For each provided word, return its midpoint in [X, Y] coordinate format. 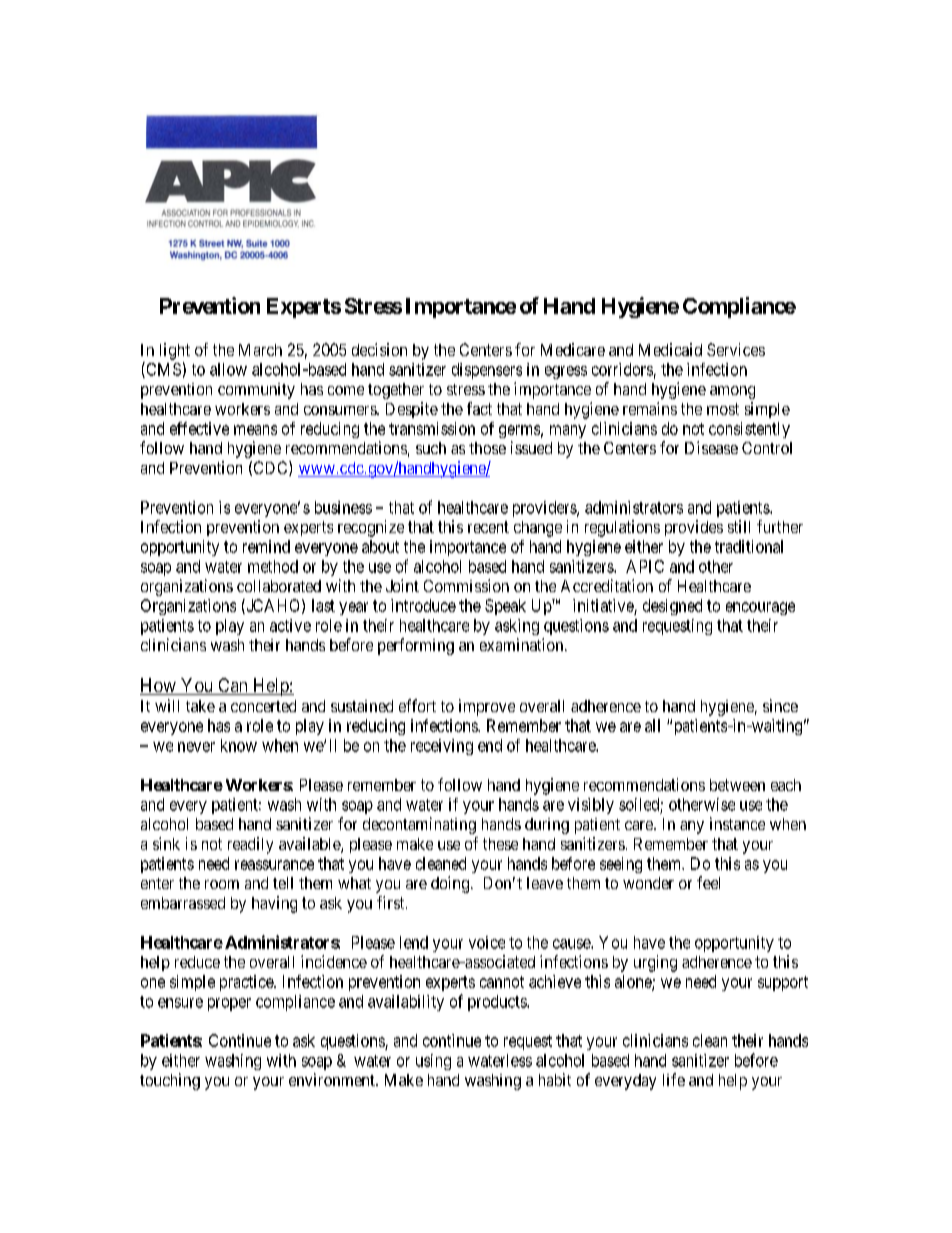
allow [228, 369]
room [222, 884]
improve [487, 707]
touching [170, 1081]
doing [450, 884]
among [732, 392]
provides [694, 528]
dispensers [487, 371]
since [780, 705]
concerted [263, 706]
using [433, 1062]
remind [266, 546]
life [674, 1079]
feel [708, 882]
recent [488, 527]
